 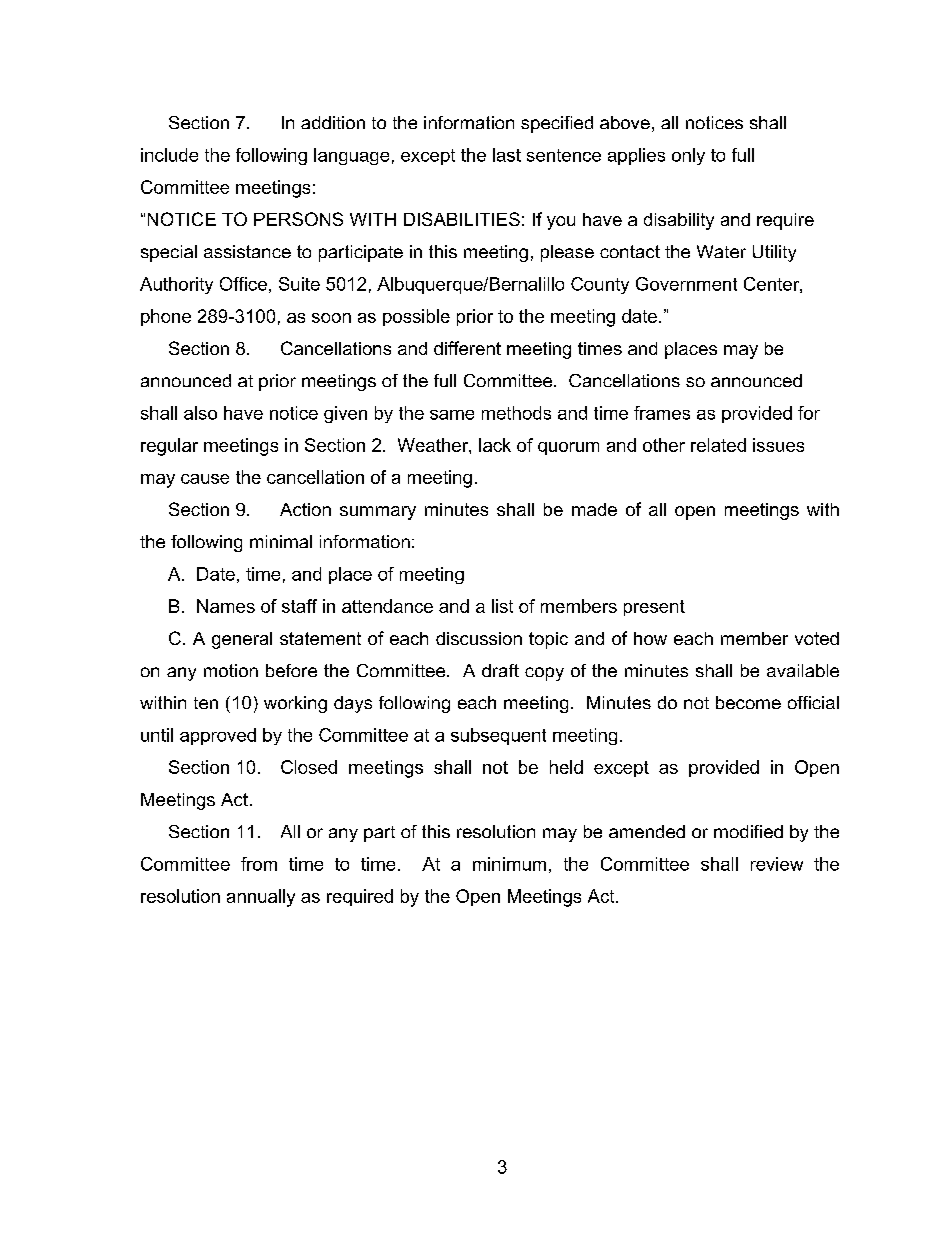 I want to click on related, so click(x=718, y=445).
